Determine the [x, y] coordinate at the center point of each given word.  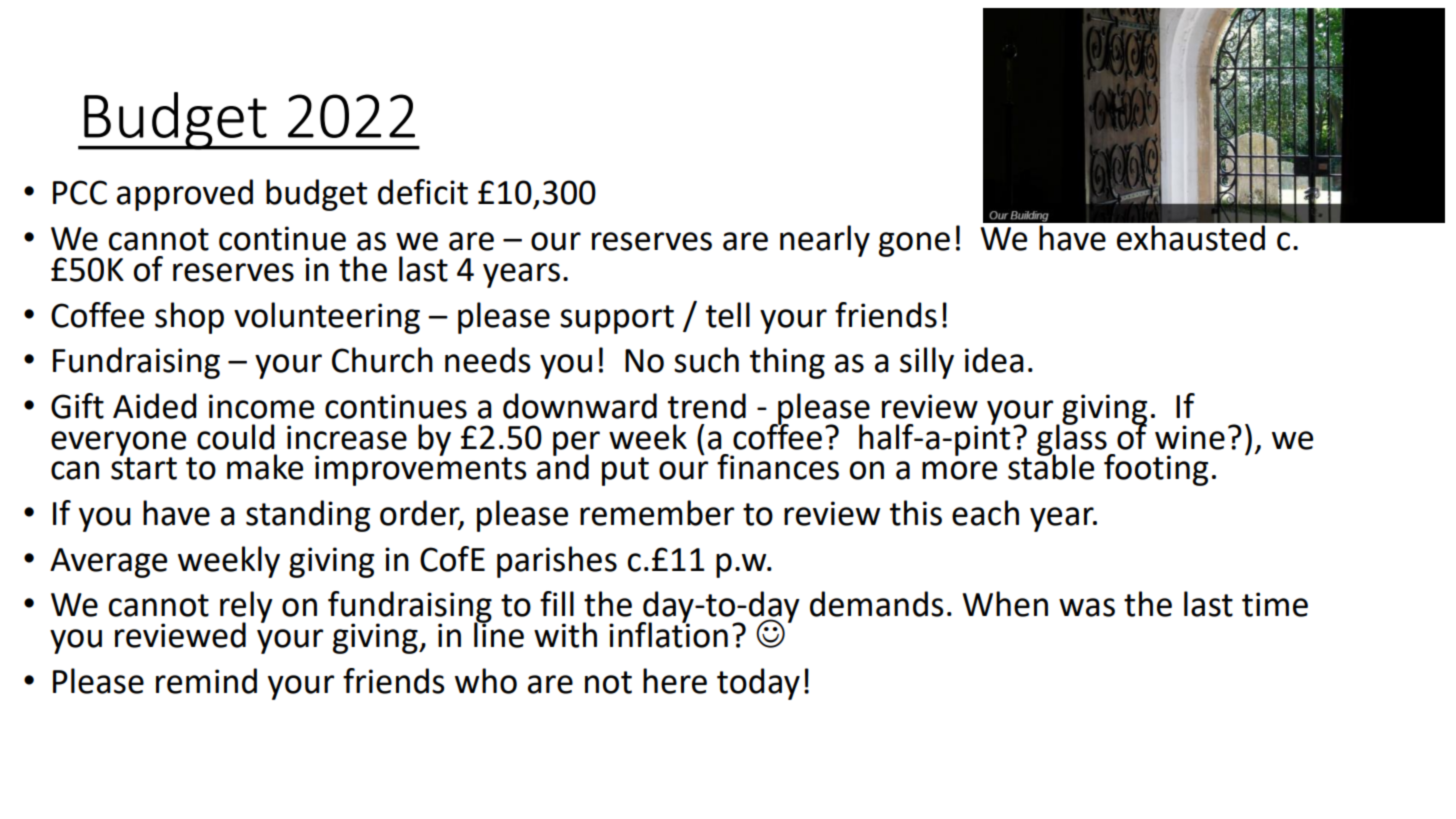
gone [914, 244]
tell [728, 315]
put [625, 471]
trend [707, 406]
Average [108, 563]
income [261, 406]
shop [189, 318]
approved [185, 195]
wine [1190, 437]
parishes [557, 562]
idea [994, 360]
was [1087, 607]
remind [206, 681]
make [265, 467]
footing [1156, 470]
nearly [825, 241]
